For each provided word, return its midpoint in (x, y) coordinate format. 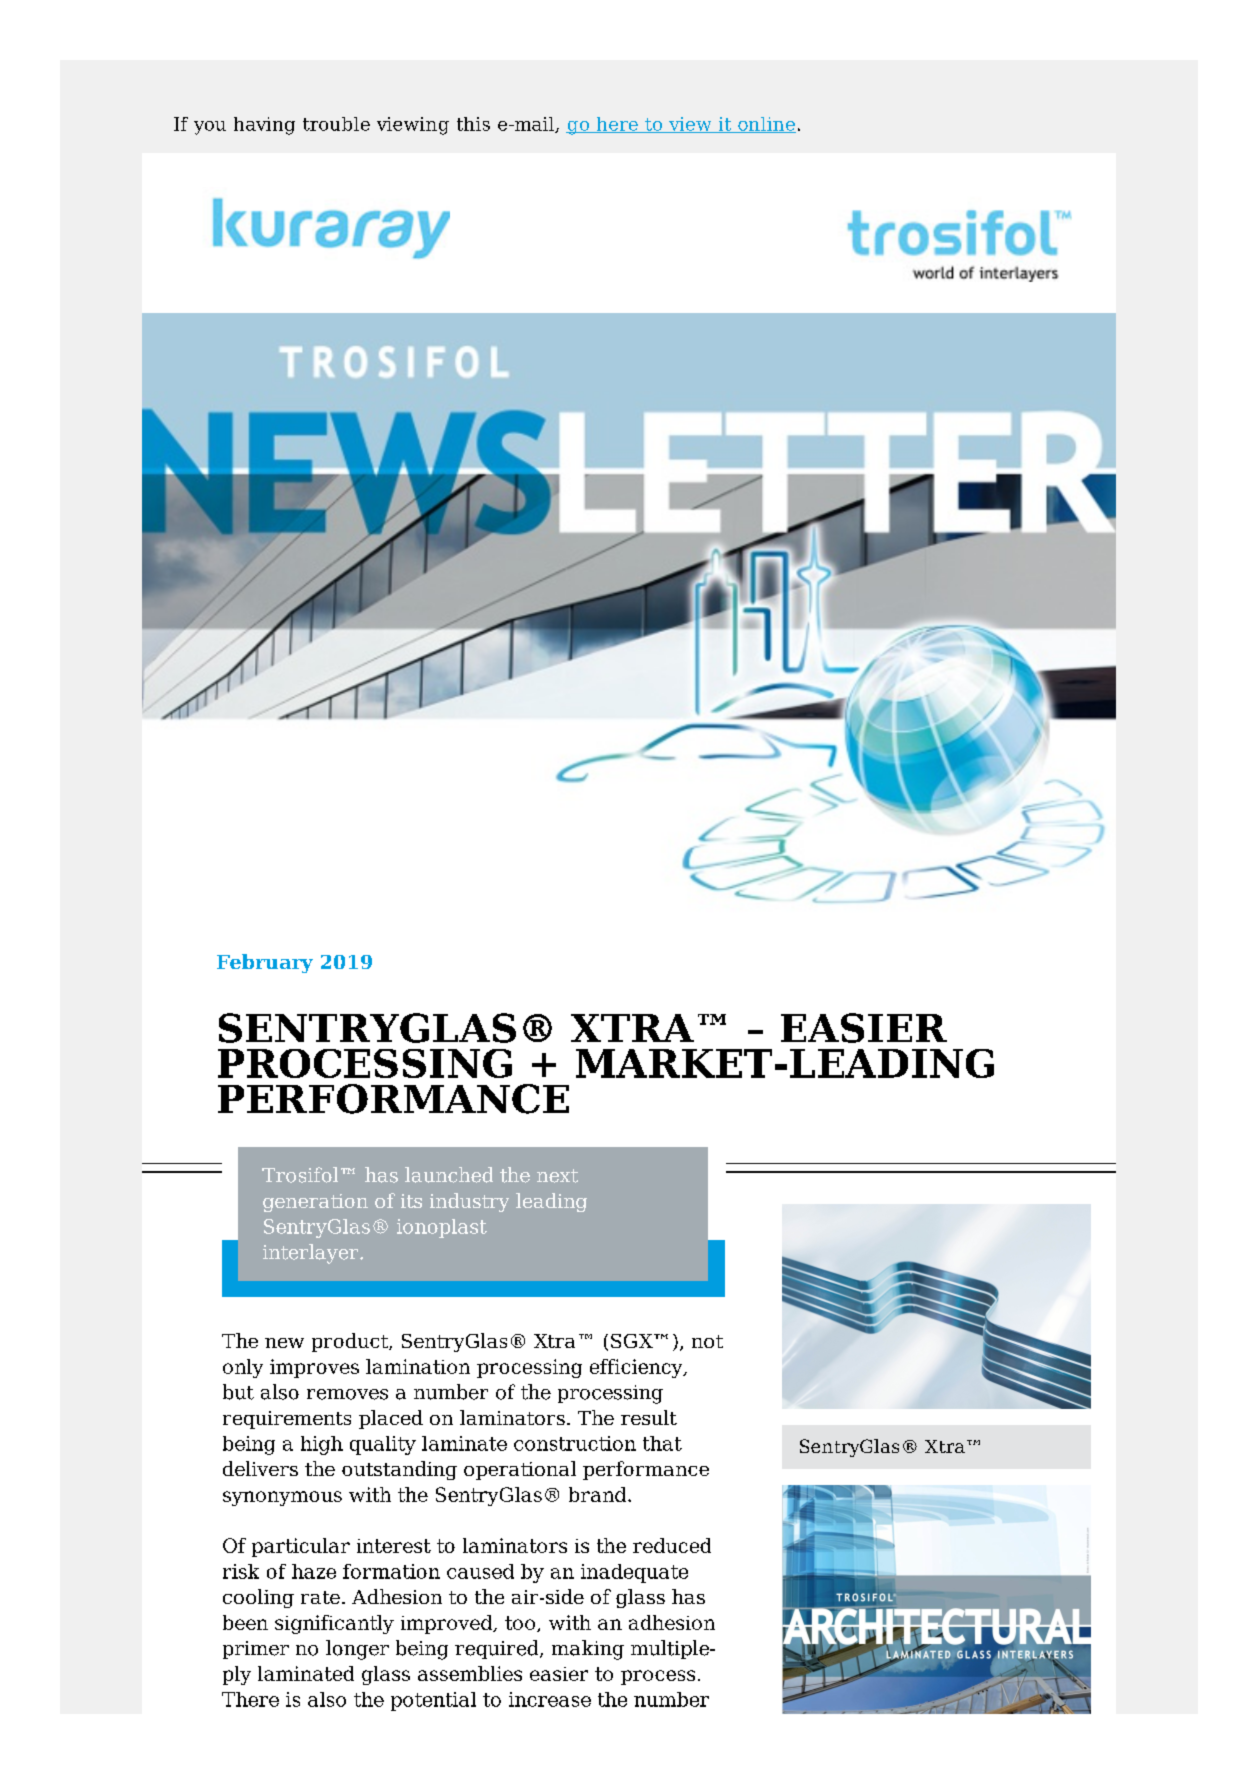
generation (315, 1203)
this (473, 124)
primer (256, 1650)
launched (449, 1175)
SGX (633, 1341)
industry (469, 1202)
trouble (336, 124)
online (766, 125)
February (265, 963)
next (557, 1176)
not (707, 1341)
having (264, 126)
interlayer (310, 1254)
